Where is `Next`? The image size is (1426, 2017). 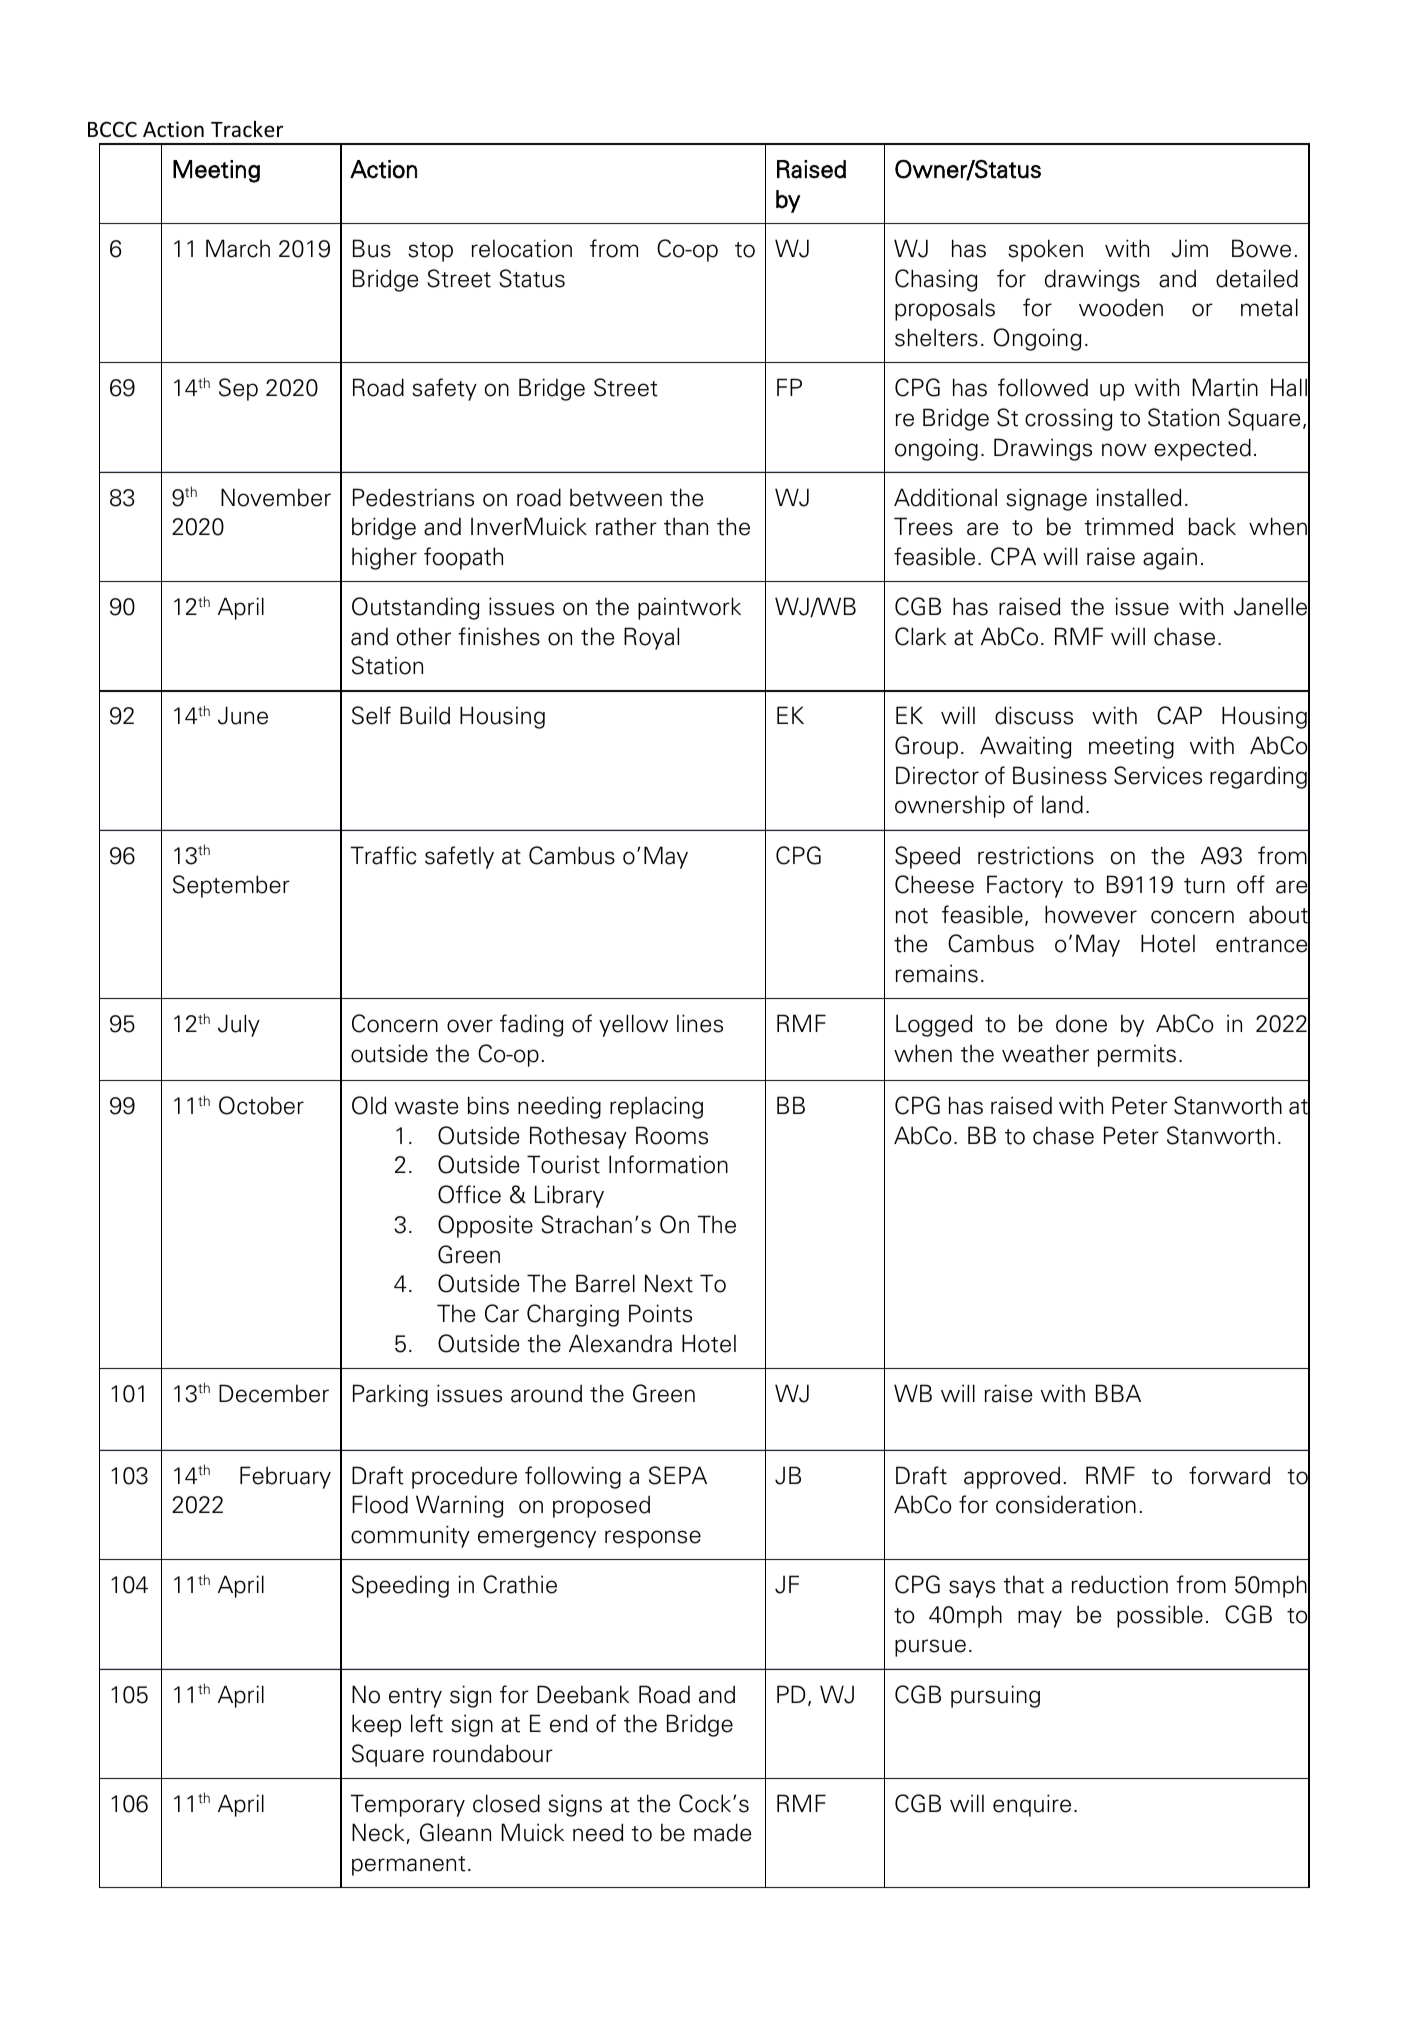
Next is located at coordinates (669, 1283).
